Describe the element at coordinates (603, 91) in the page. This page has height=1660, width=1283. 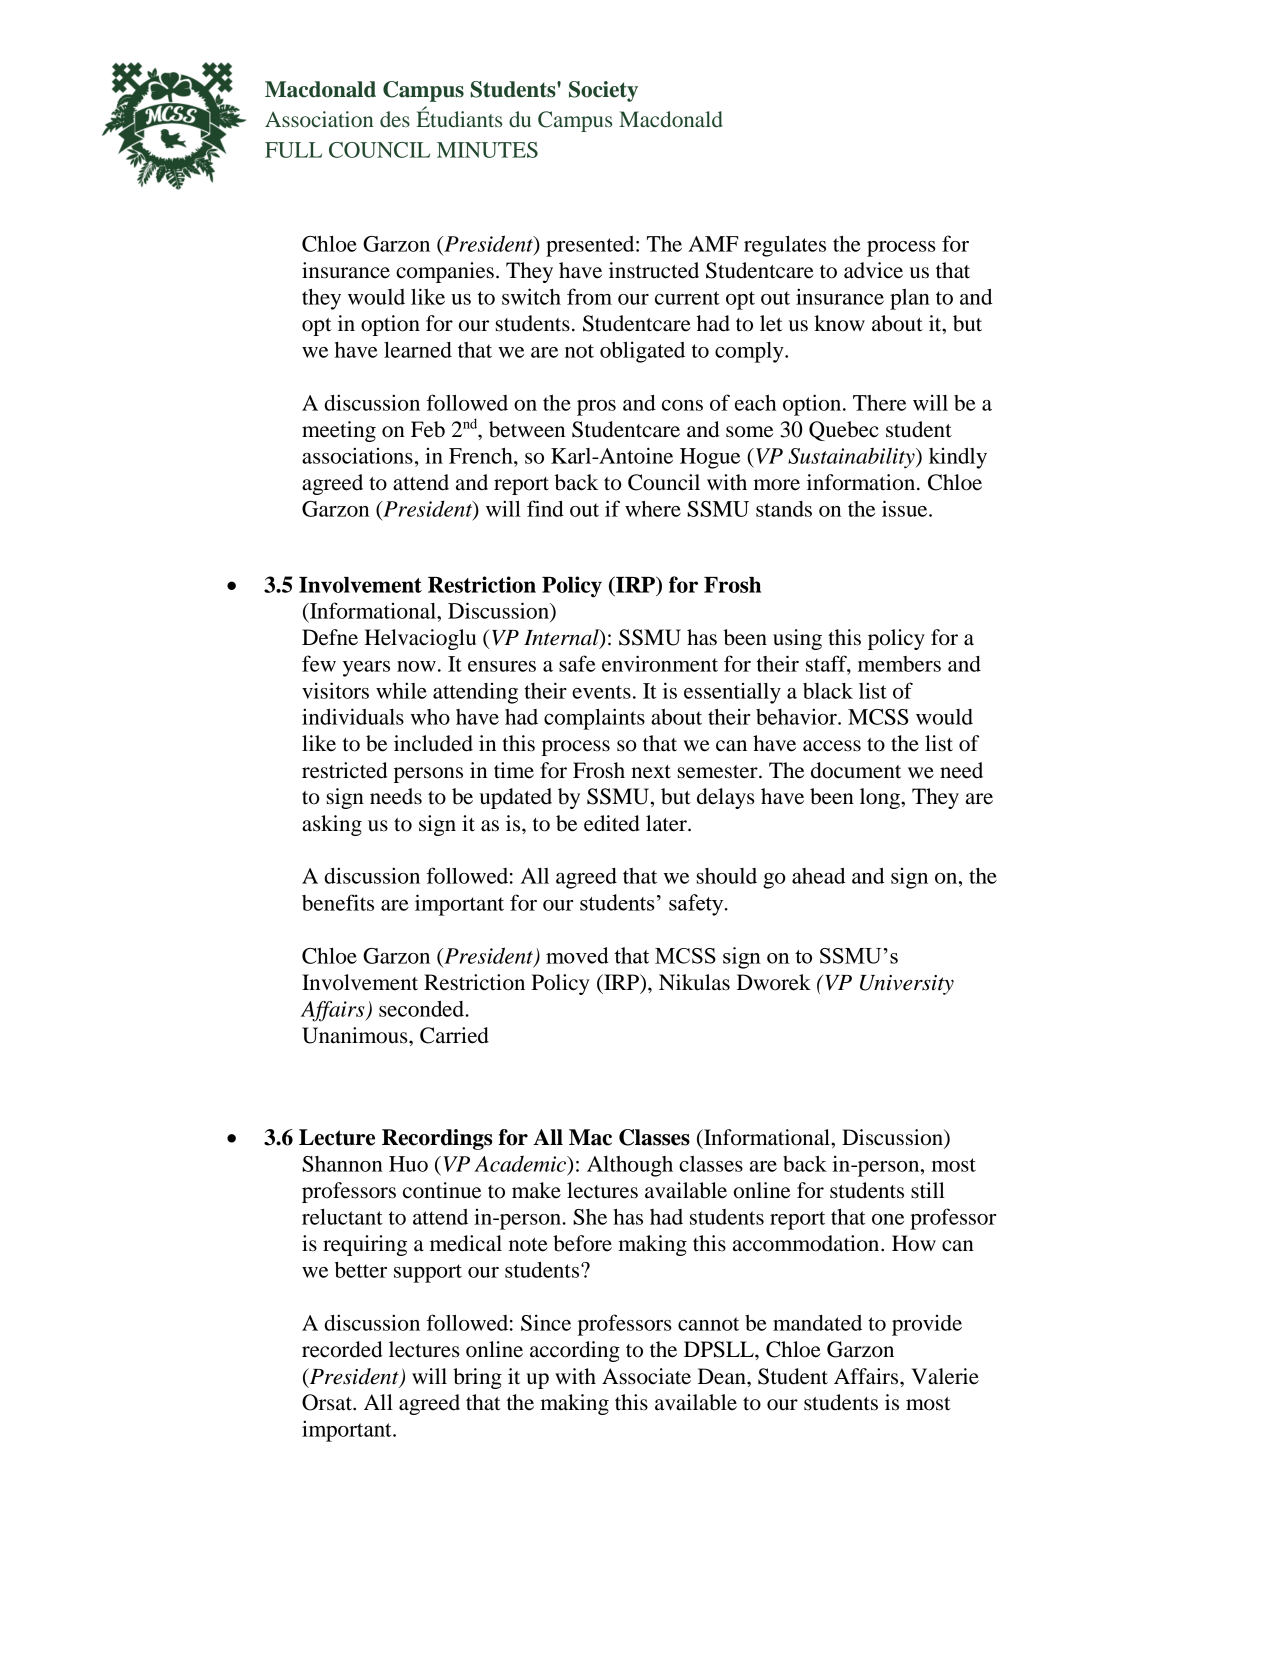
I see `Society` at that location.
